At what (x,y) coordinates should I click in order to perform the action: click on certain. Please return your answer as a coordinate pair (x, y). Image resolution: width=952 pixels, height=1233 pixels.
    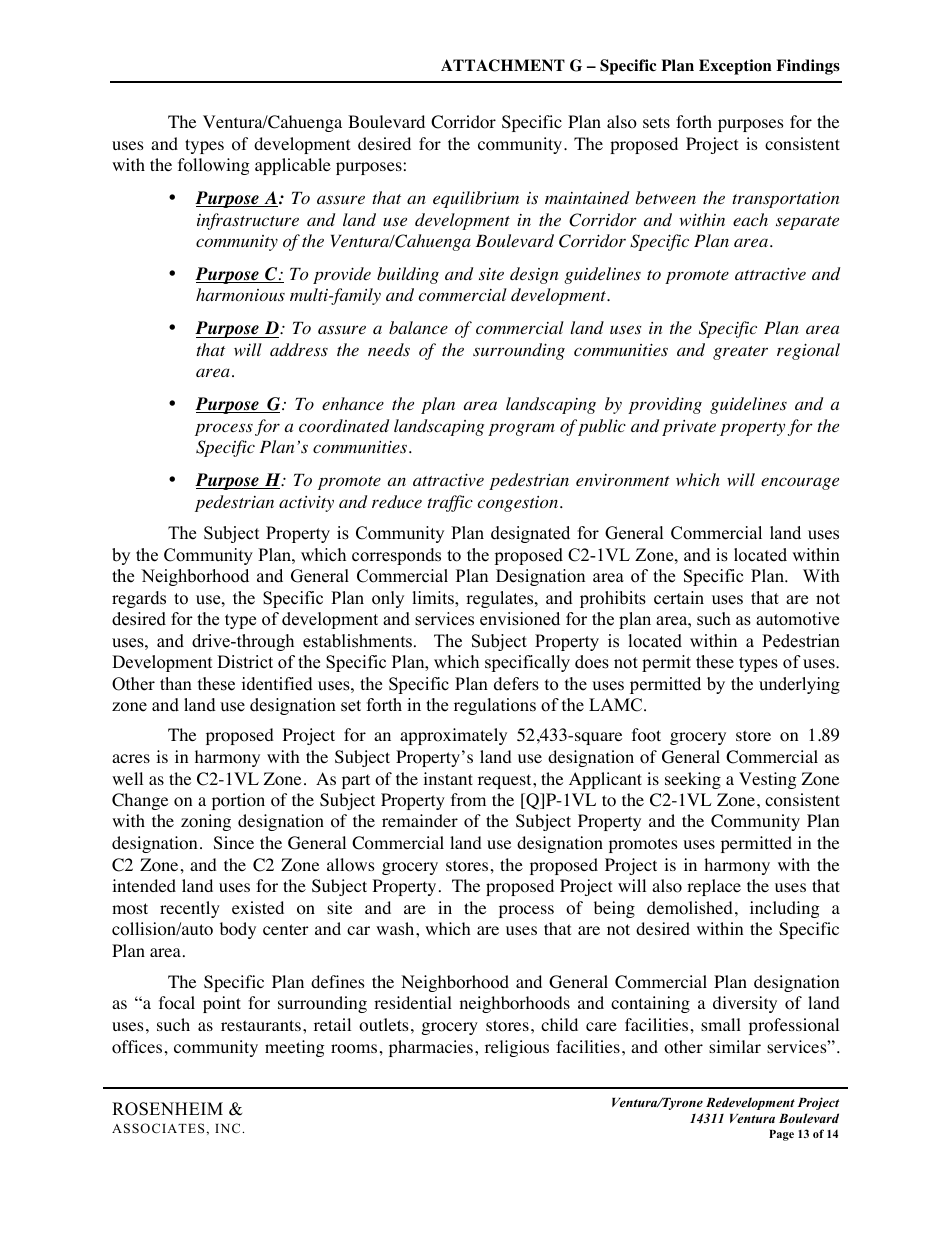
    Looking at the image, I should click on (679, 598).
